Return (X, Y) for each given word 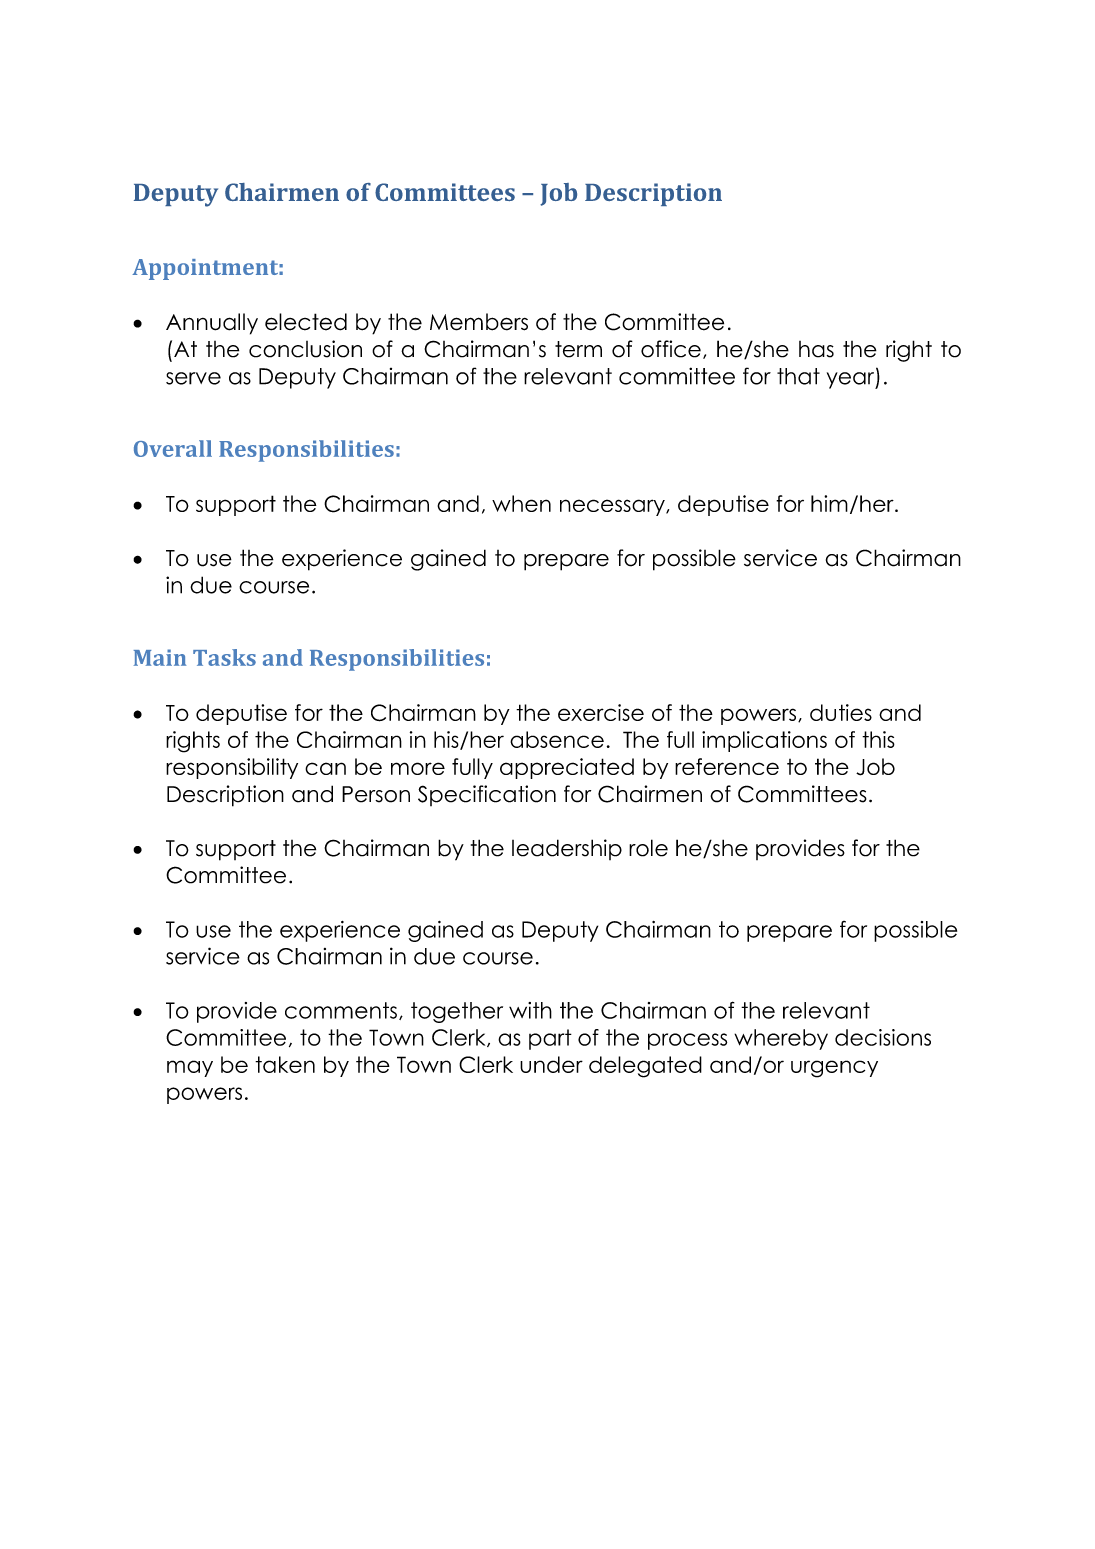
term (578, 349)
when (521, 503)
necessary (613, 507)
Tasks (224, 657)
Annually (212, 324)
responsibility (232, 768)
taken (285, 1064)
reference (727, 766)
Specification (487, 795)
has (816, 349)
